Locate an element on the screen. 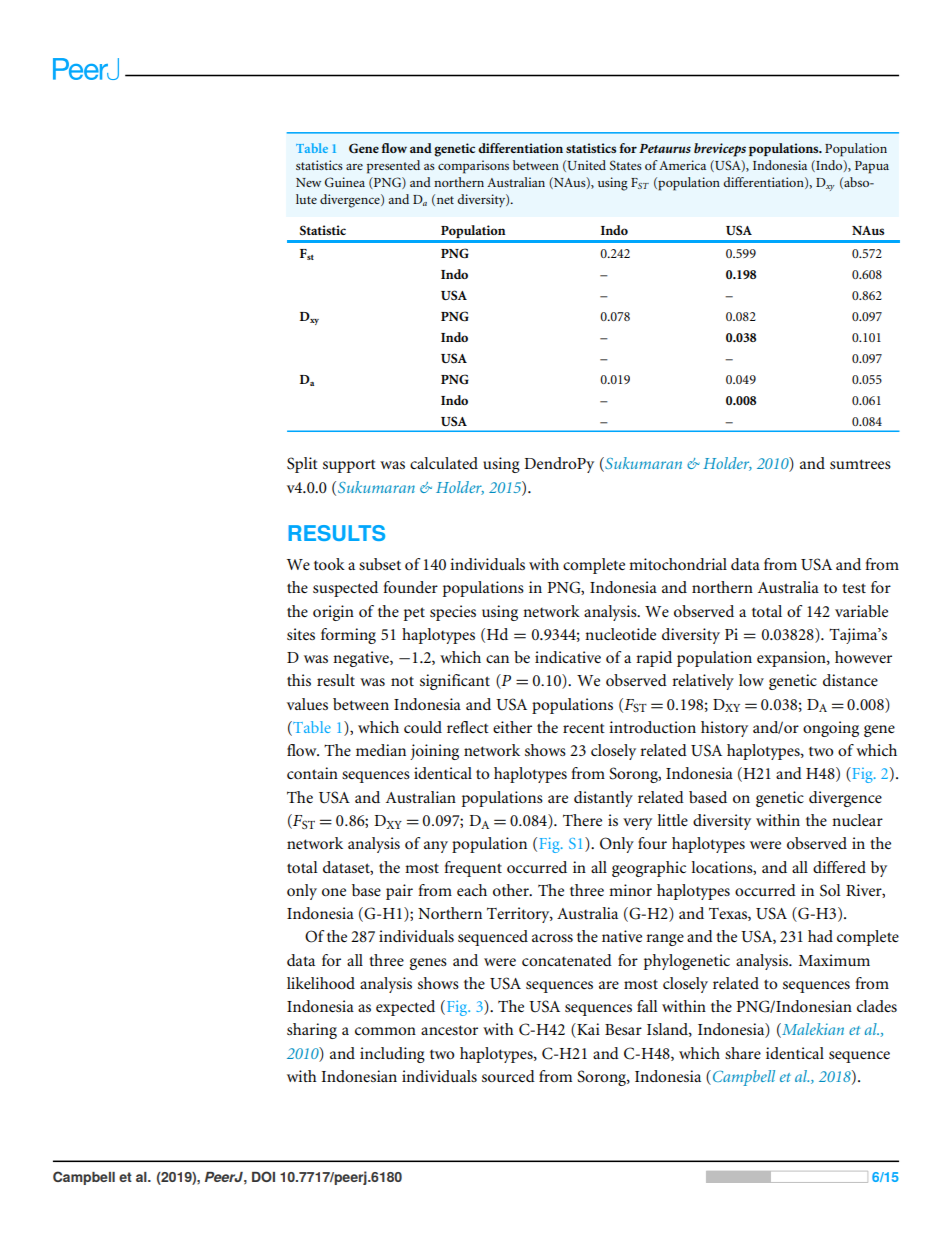 The image size is (952, 1233). States is located at coordinates (626, 165).
